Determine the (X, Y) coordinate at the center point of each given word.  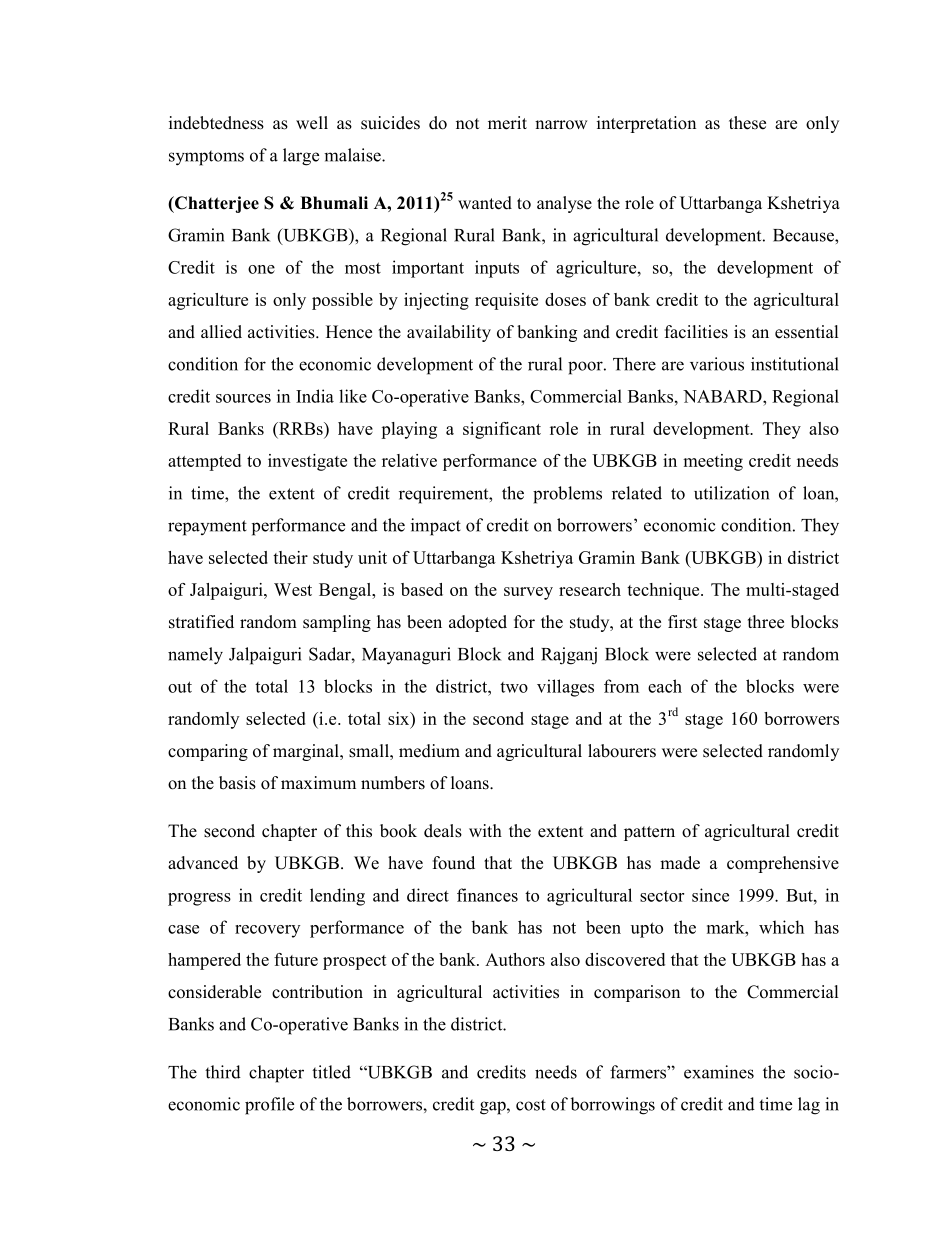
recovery (267, 931)
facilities (696, 332)
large (301, 157)
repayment (207, 528)
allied (221, 332)
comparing (208, 752)
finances (487, 895)
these (747, 123)
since (710, 895)
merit (507, 123)
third (223, 1072)
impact (436, 527)
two (514, 687)
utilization (731, 493)
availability (449, 333)
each (665, 686)
